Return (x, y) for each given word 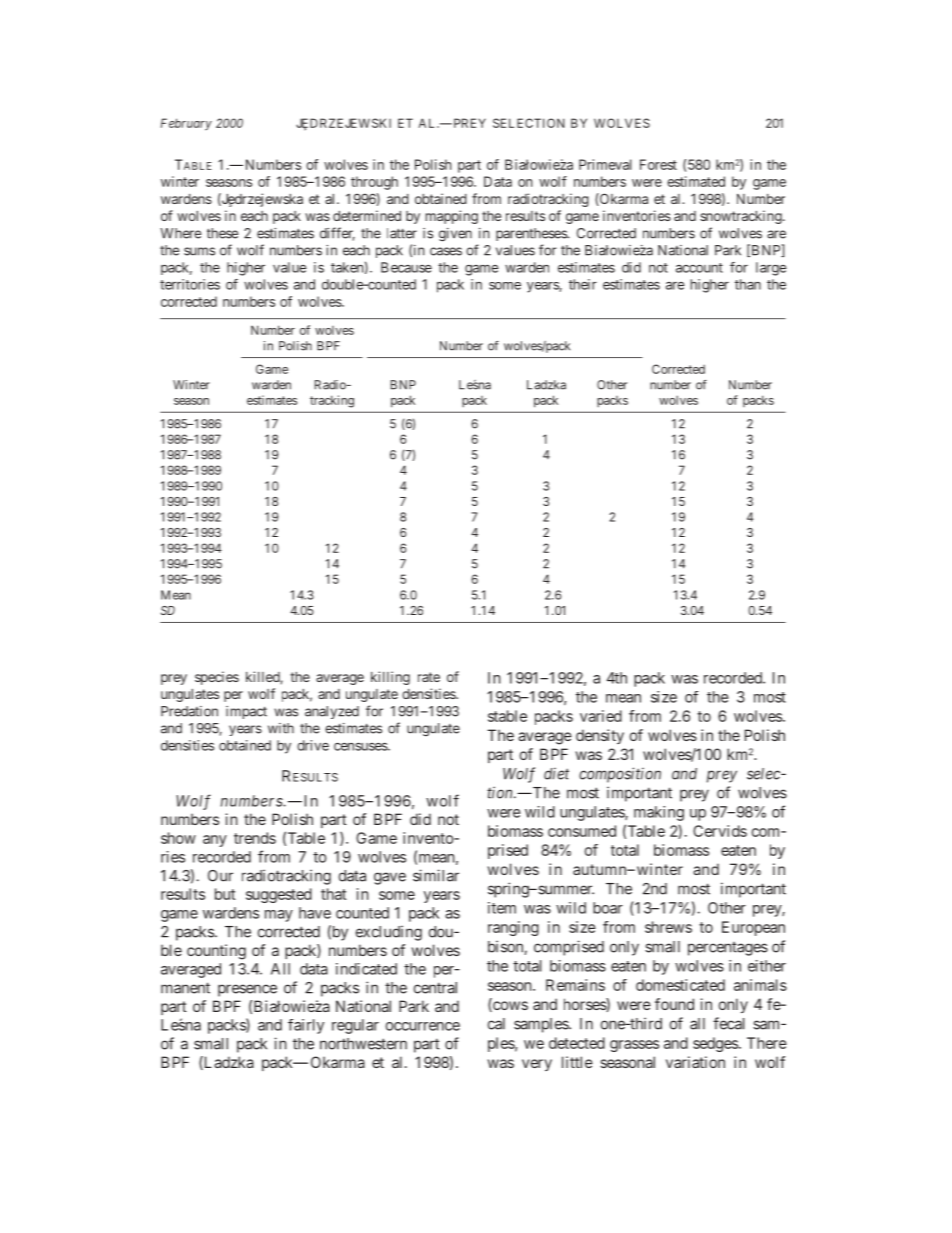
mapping (452, 217)
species (217, 678)
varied (601, 716)
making (659, 813)
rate (429, 677)
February (186, 124)
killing (390, 678)
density (600, 736)
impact (246, 712)
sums (199, 251)
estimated (696, 181)
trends (255, 838)
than (748, 284)
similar (436, 875)
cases (446, 251)
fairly (306, 1026)
